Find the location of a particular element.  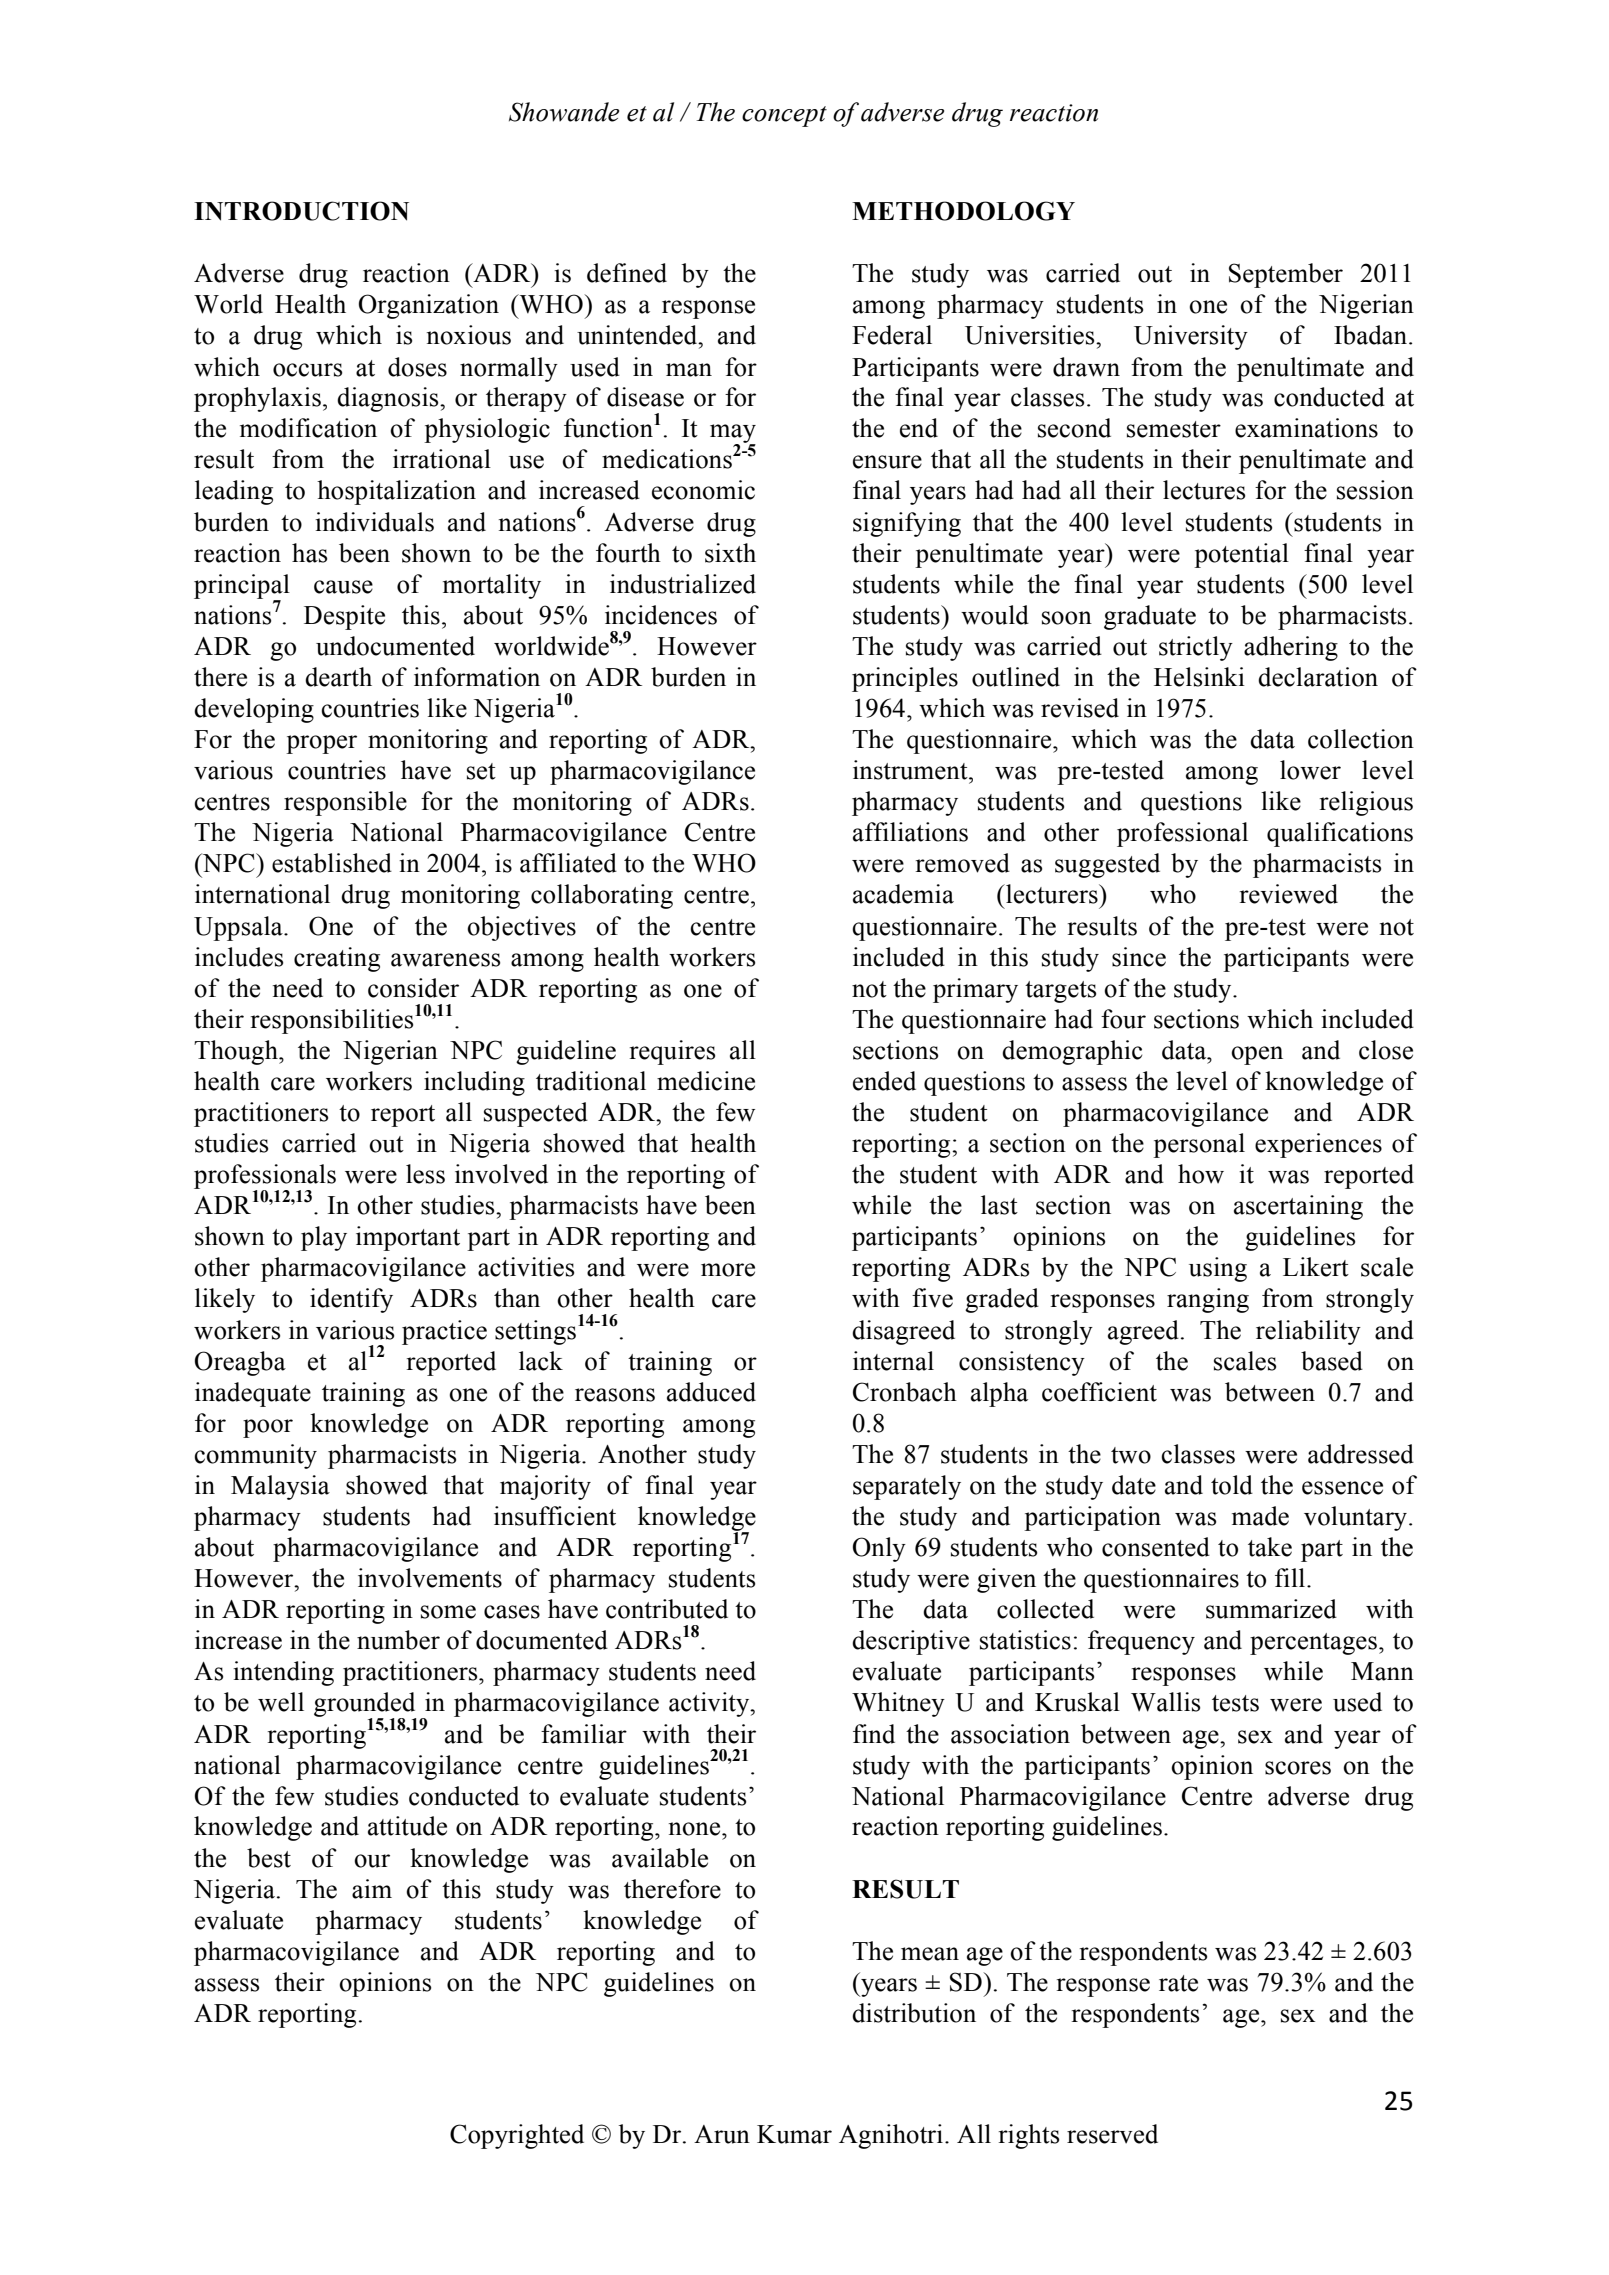

lower is located at coordinates (1310, 770).
